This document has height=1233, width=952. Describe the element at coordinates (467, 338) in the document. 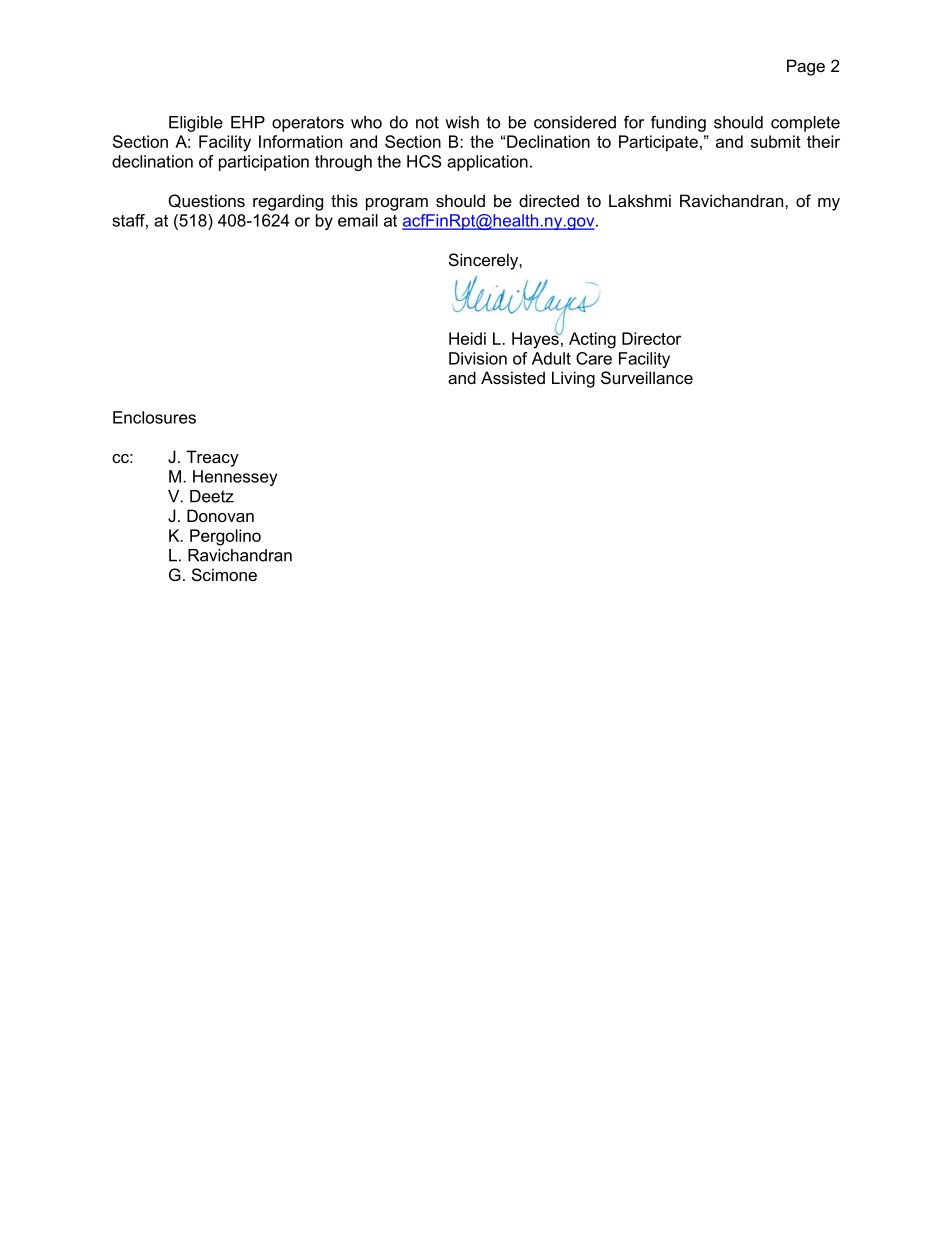

I see `Heidi` at that location.
